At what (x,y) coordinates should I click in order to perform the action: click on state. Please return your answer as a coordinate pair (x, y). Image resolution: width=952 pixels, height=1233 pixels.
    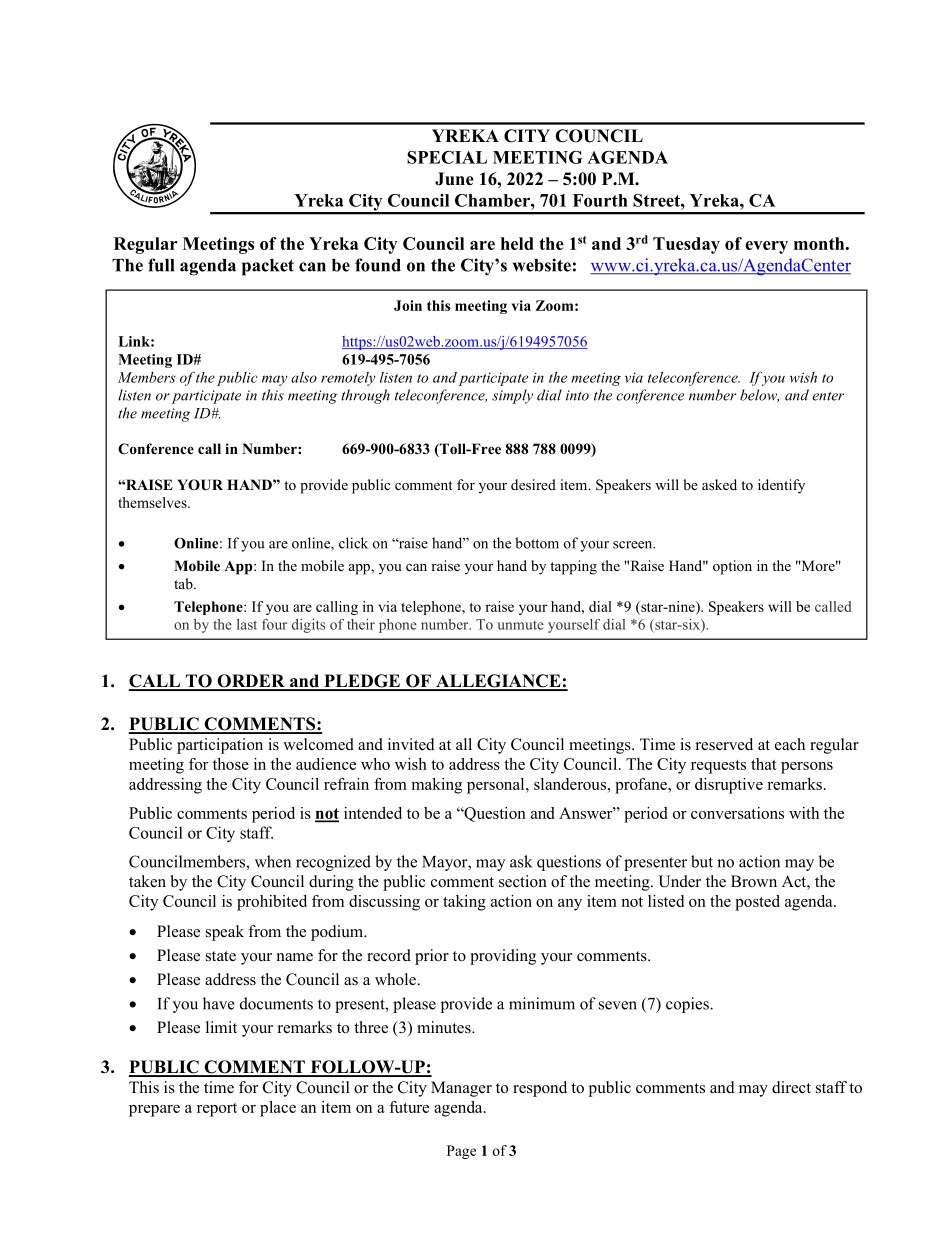
    Looking at the image, I should click on (221, 956).
